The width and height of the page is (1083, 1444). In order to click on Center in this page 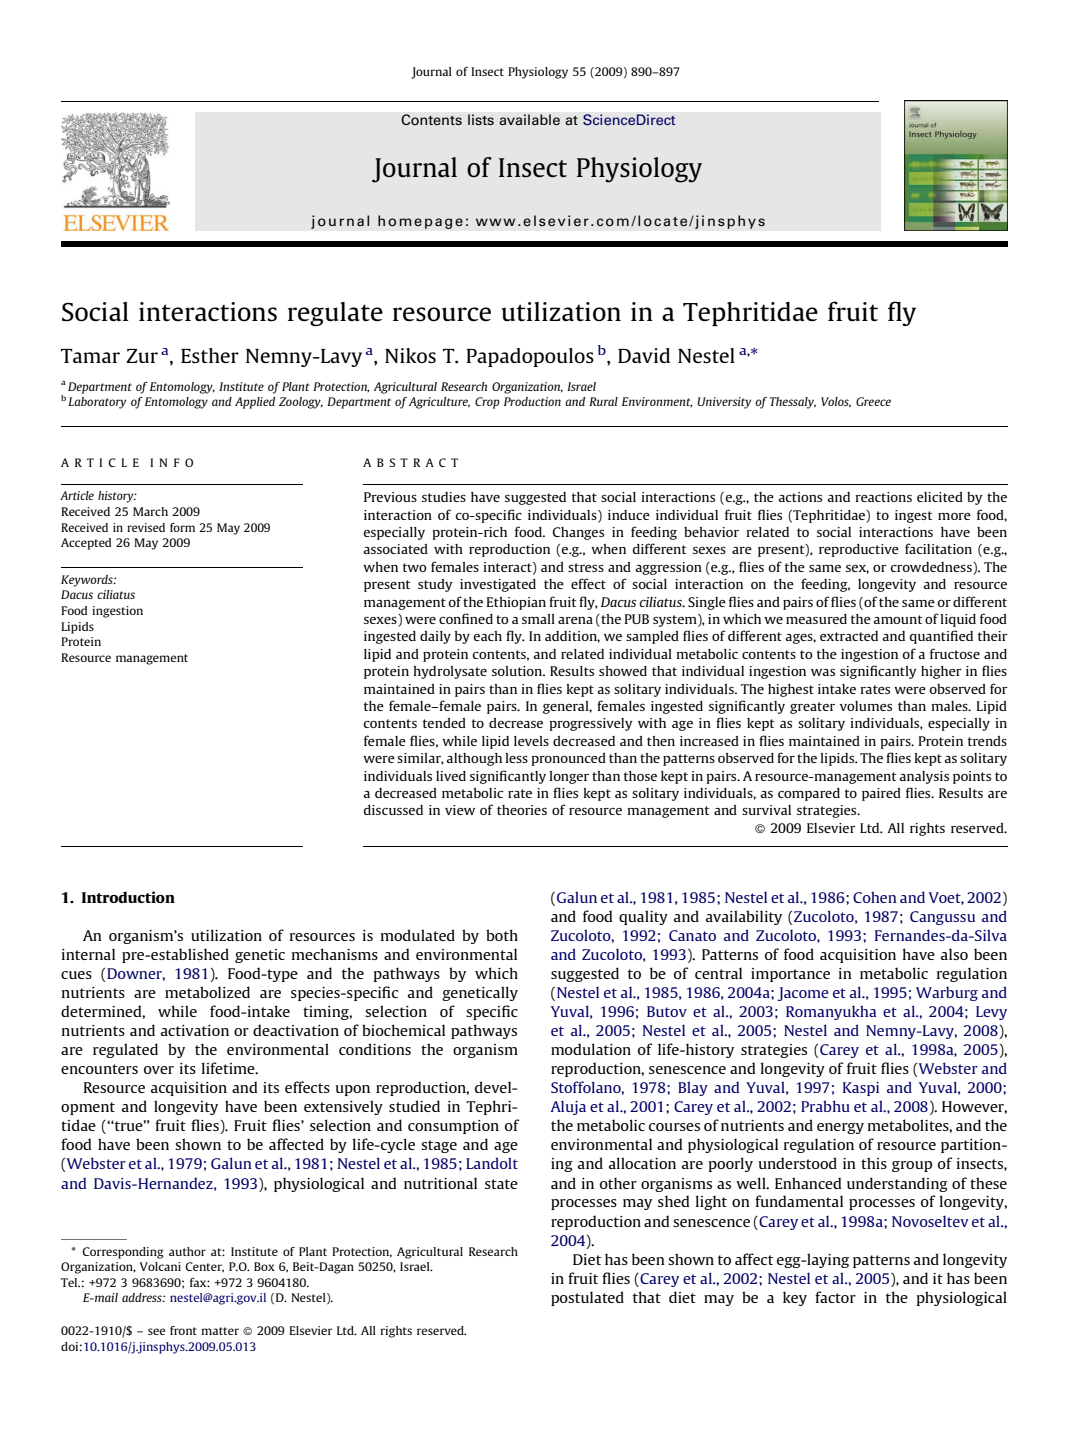, I will do `click(204, 1267)`.
